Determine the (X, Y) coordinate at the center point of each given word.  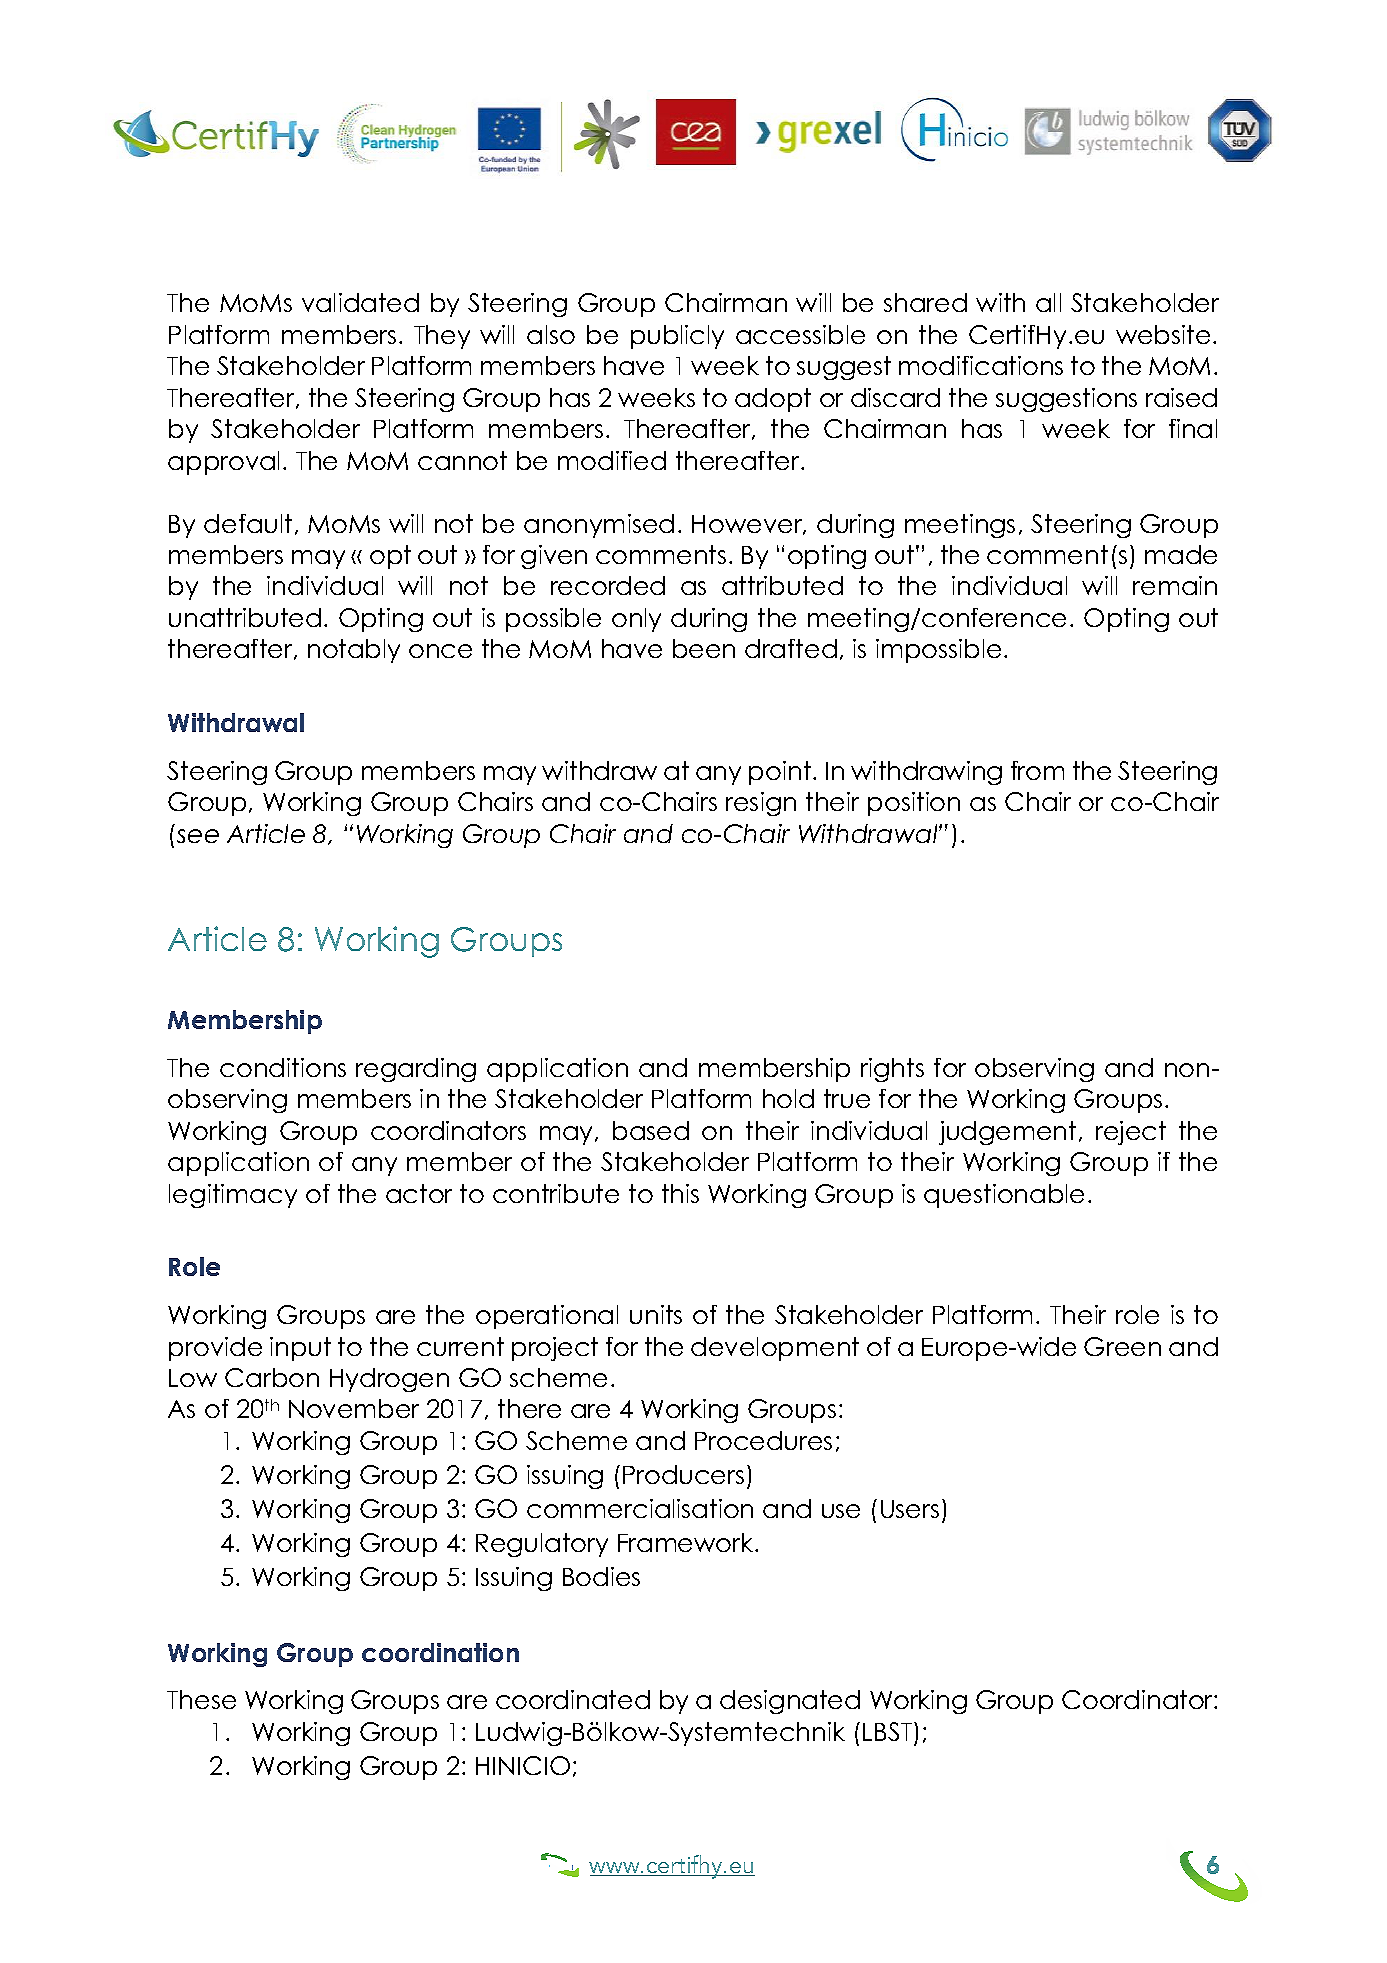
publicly (677, 337)
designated (790, 1702)
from (1037, 770)
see (198, 836)
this (680, 1193)
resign (761, 804)
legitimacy (233, 1196)
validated (360, 302)
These (201, 1699)
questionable (1004, 1196)
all (1048, 302)
